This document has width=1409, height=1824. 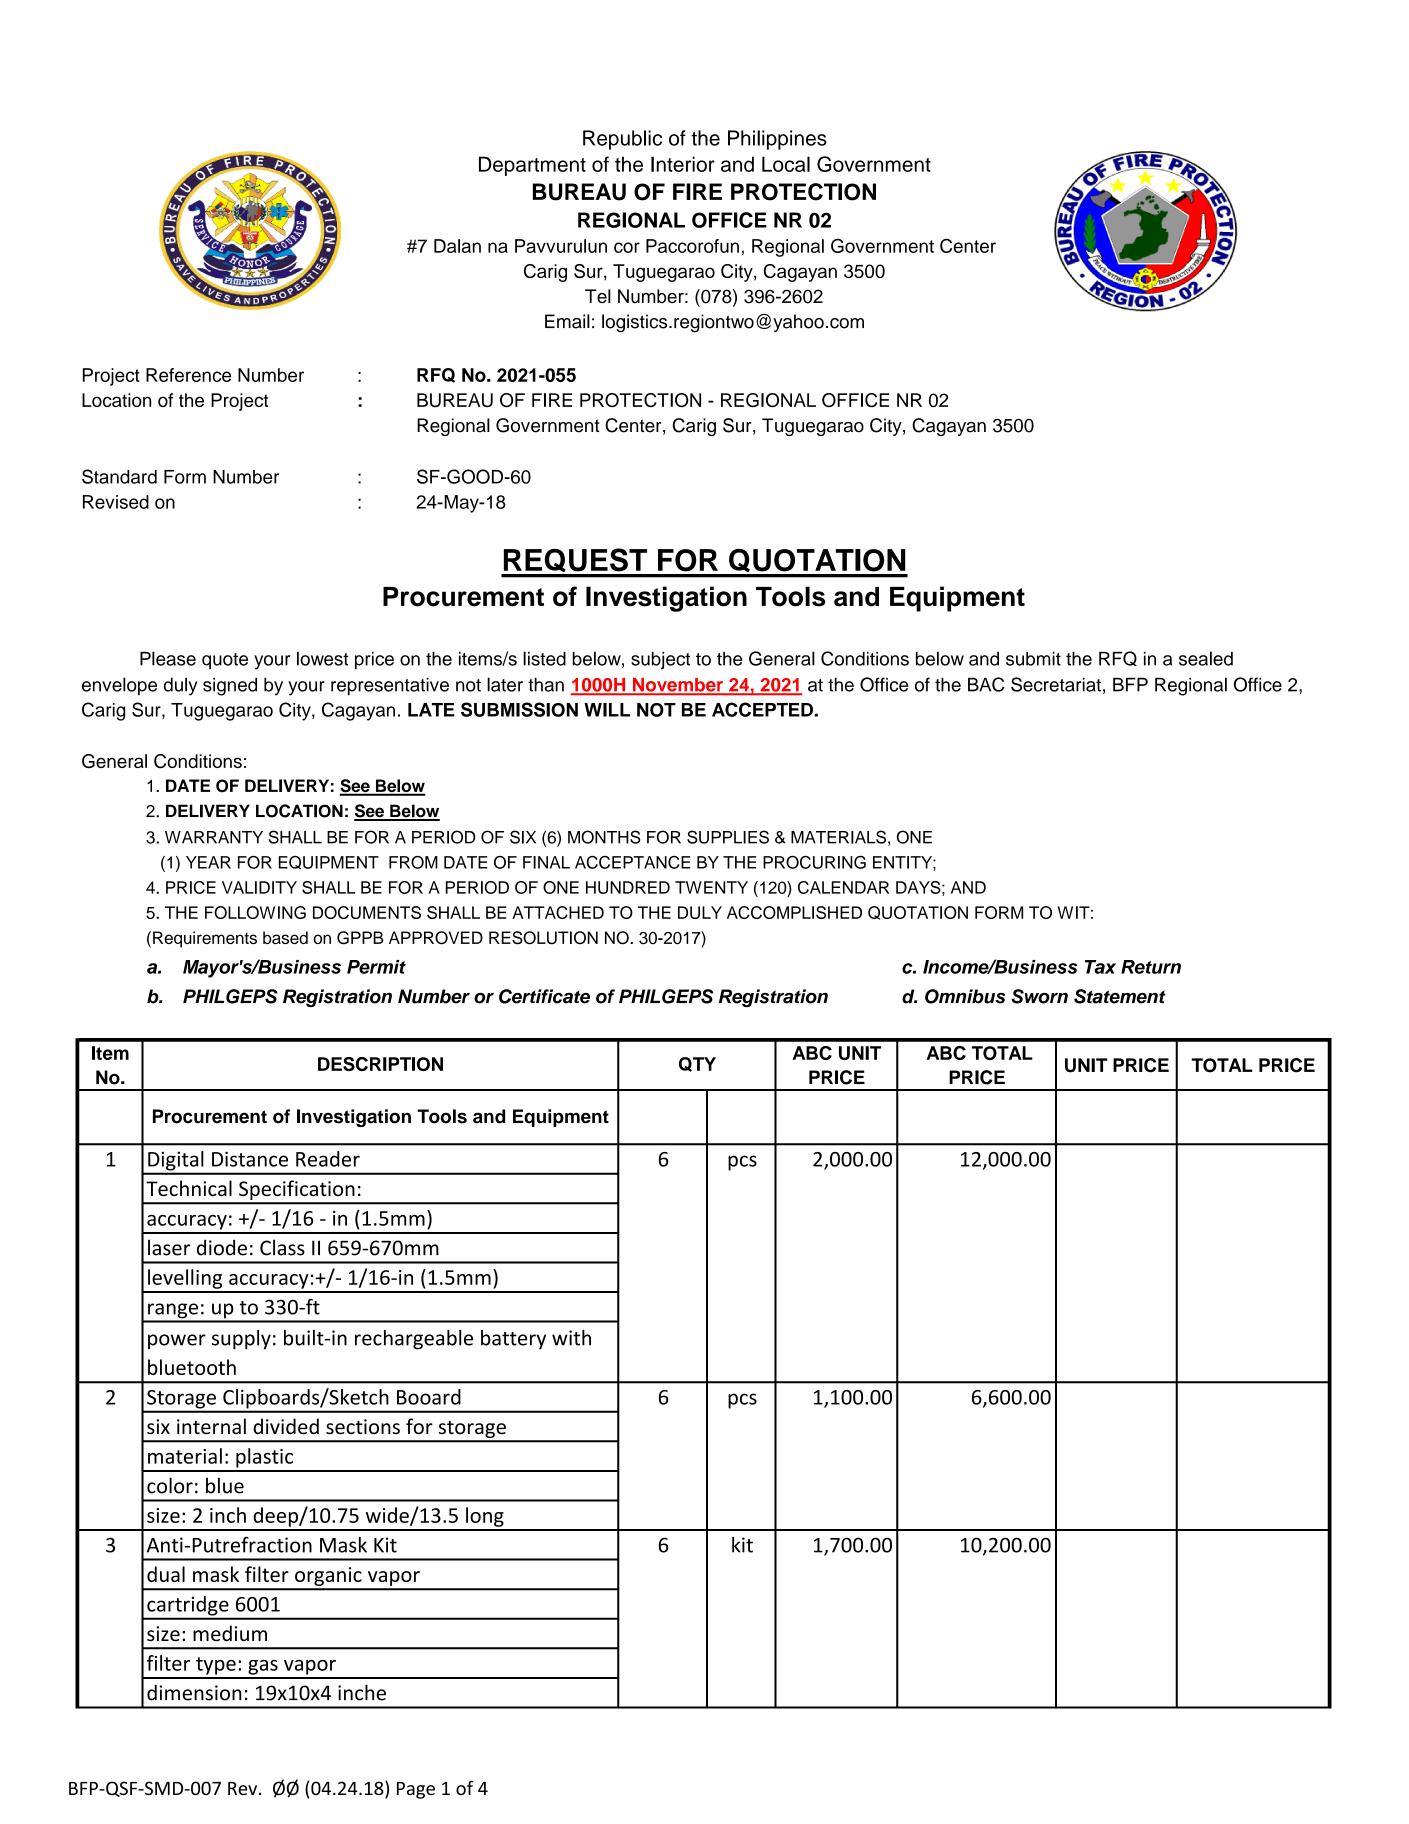 What do you see at coordinates (194, 1692) in the document?
I see `dimension` at bounding box center [194, 1692].
